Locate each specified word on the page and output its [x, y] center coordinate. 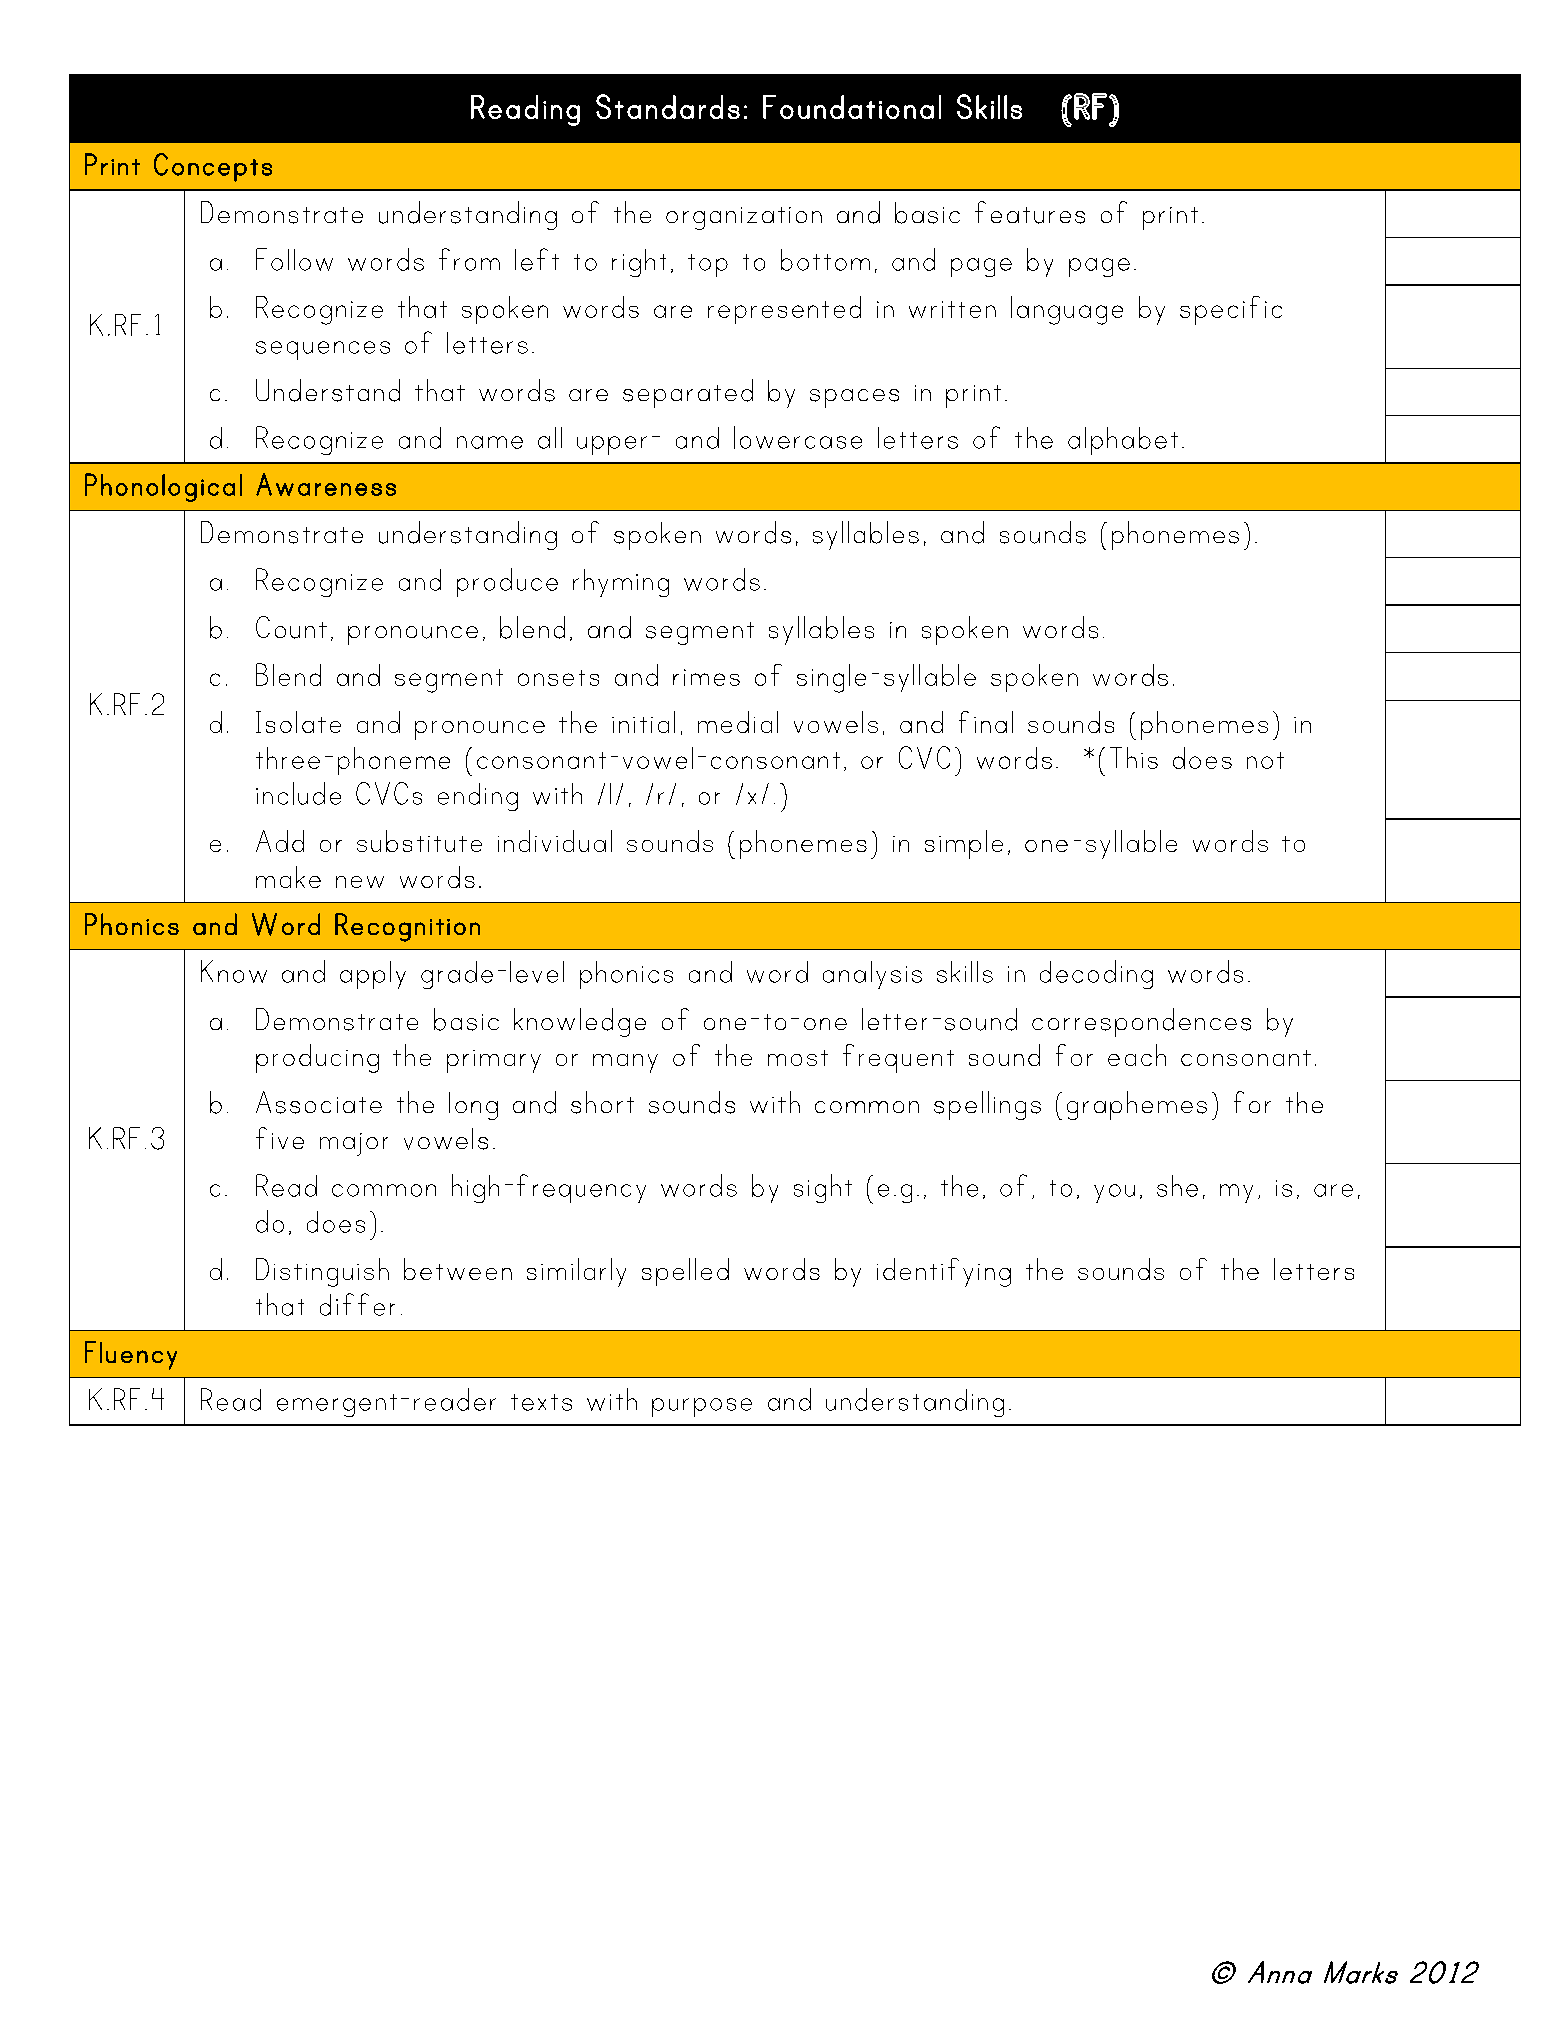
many [625, 1063]
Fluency [131, 1355]
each [1137, 1055]
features [1030, 212]
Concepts [213, 167]
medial [738, 722]
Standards [668, 106]
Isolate [298, 722]
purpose [702, 1407]
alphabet [1123, 441]
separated [688, 393]
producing [317, 1058]
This [1134, 758]
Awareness [326, 484]
